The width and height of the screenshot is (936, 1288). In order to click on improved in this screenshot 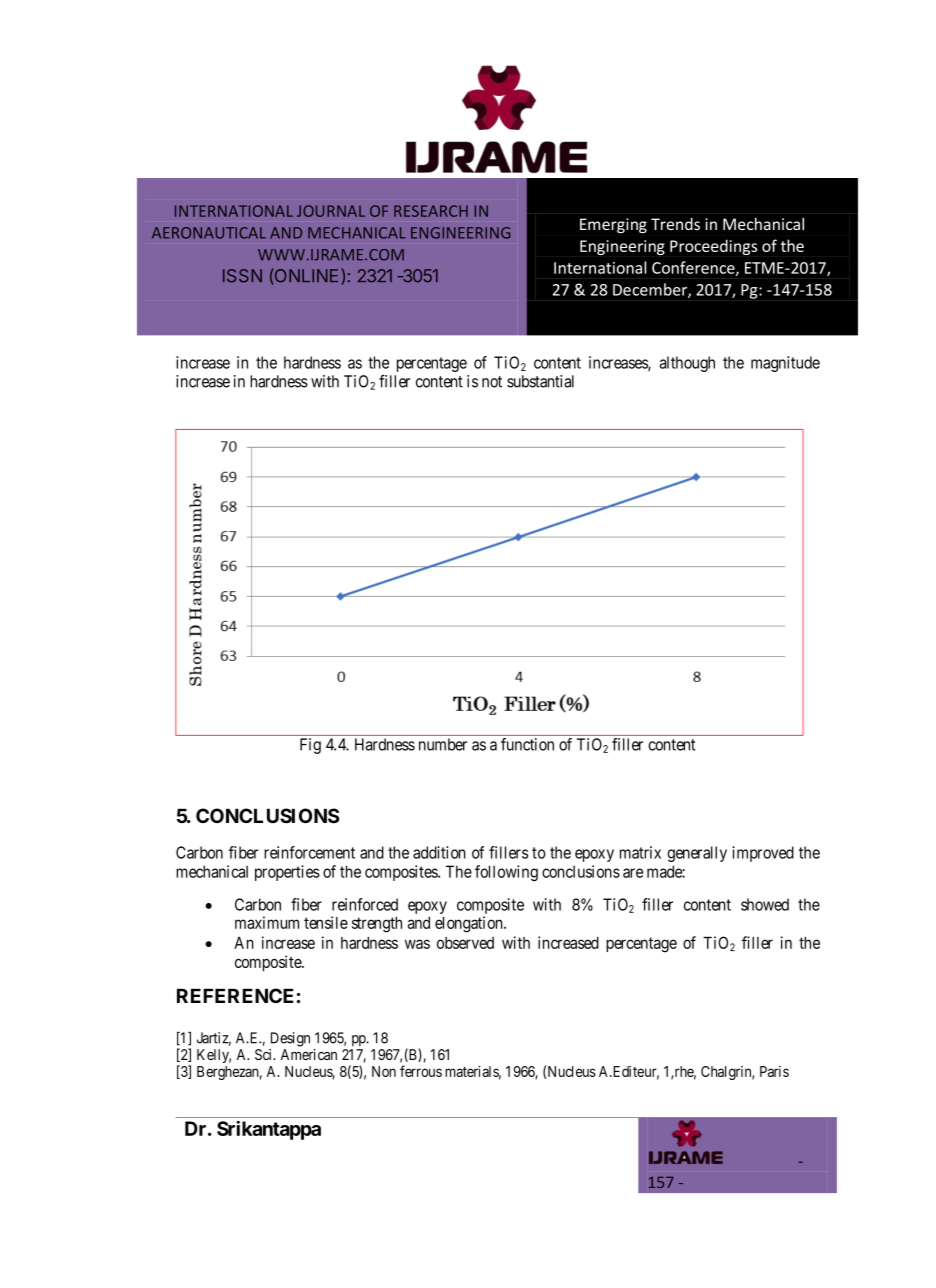, I will do `click(763, 854)`.
